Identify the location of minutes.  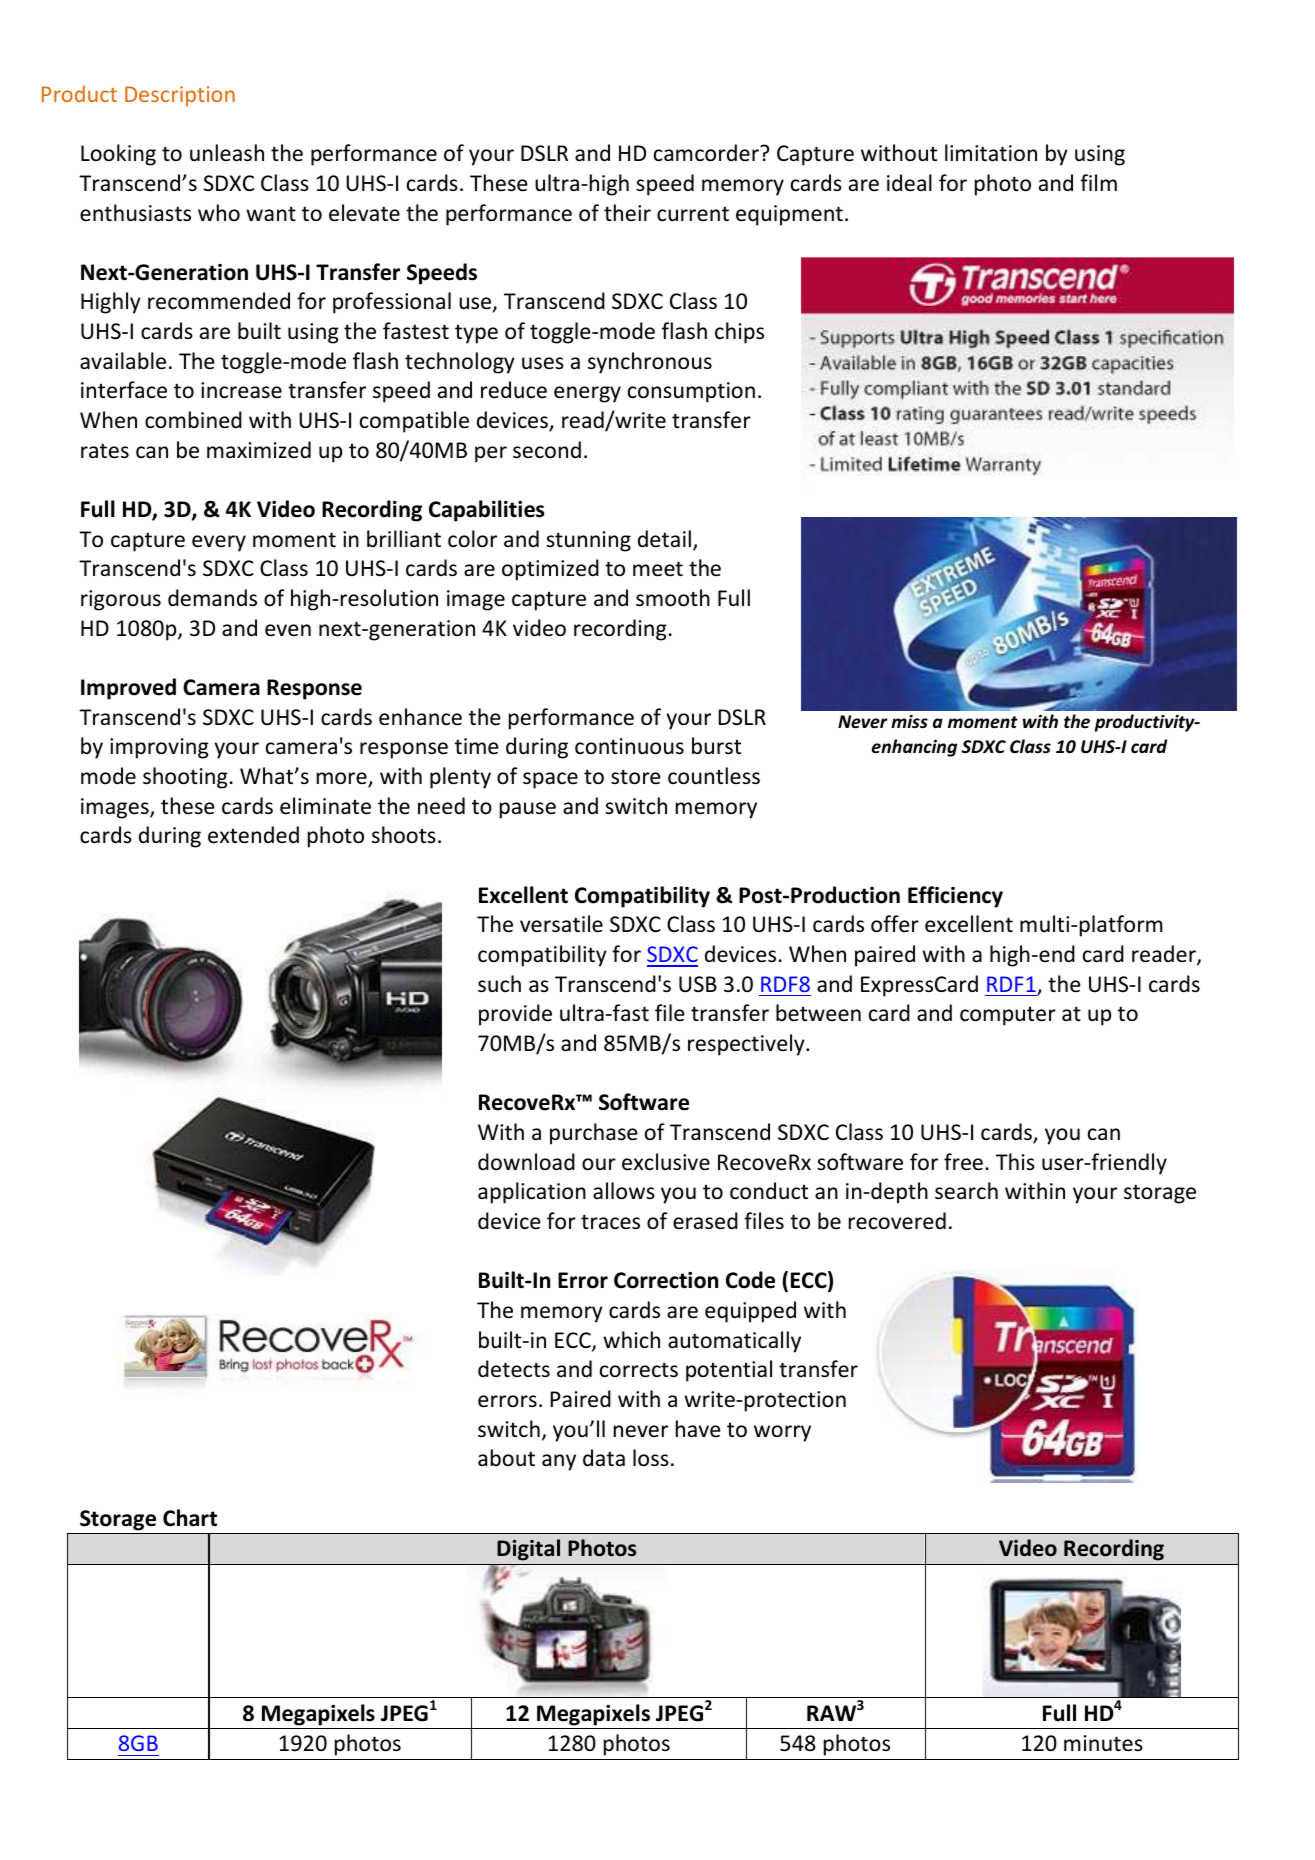
(1103, 1743).
